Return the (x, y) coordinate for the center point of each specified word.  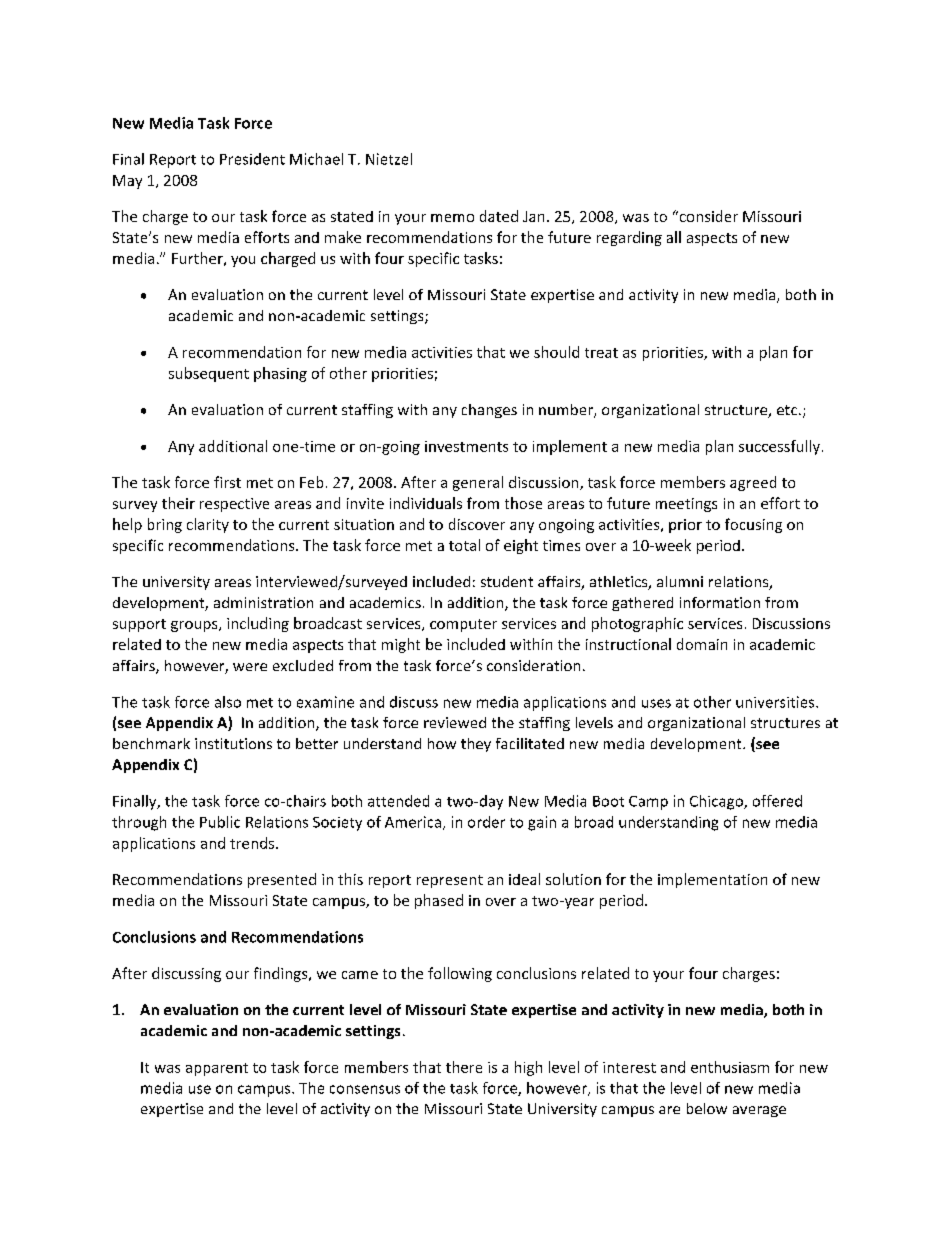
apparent (217, 1069)
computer (463, 625)
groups (195, 626)
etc (788, 410)
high (528, 1068)
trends (253, 843)
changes (489, 411)
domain (702, 644)
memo (452, 218)
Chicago (717, 802)
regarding (629, 238)
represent (450, 881)
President (252, 159)
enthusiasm (730, 1067)
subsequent (209, 374)
